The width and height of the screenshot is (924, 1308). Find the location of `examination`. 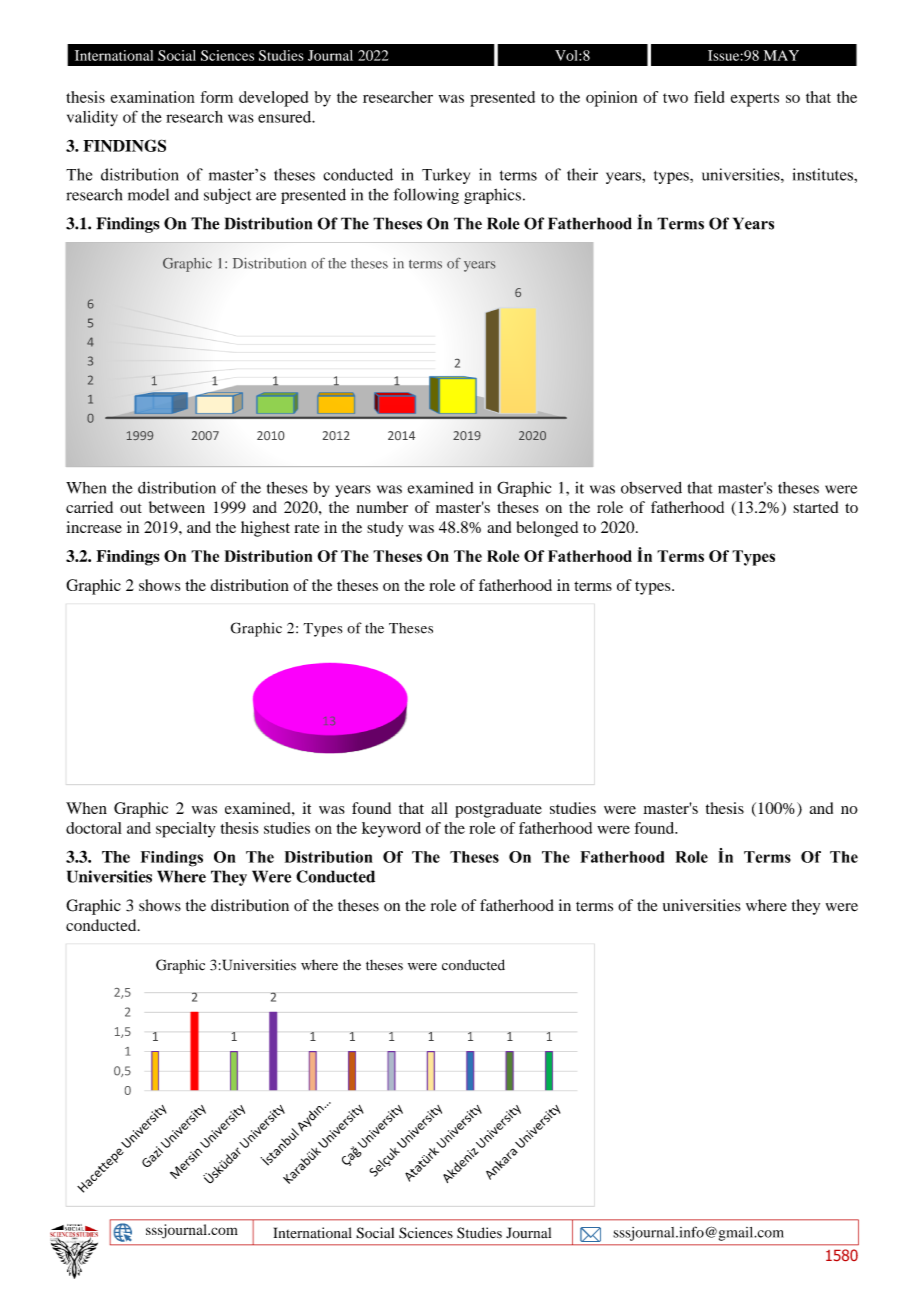

examination is located at coordinates (153, 97).
